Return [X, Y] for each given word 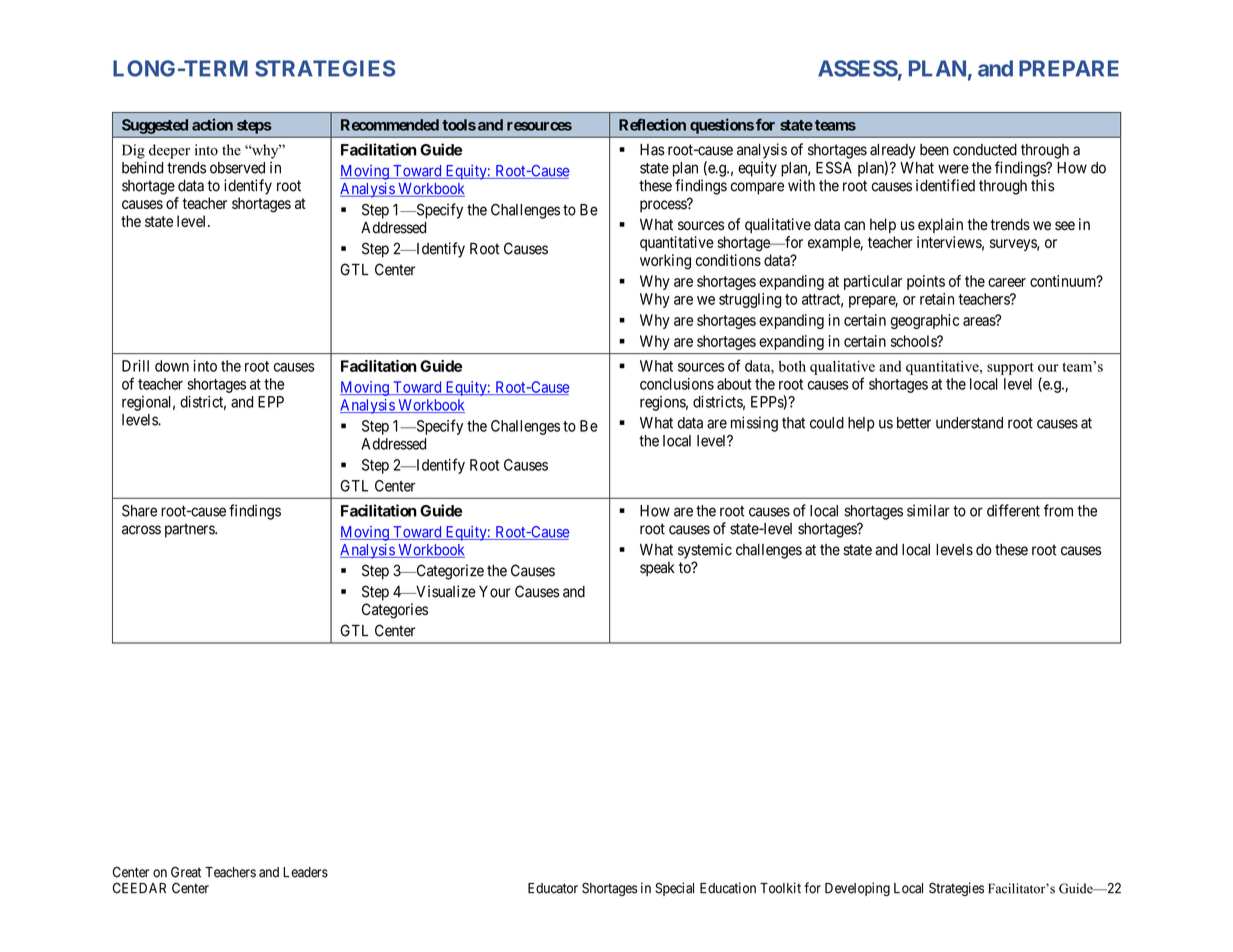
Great [186, 872]
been [934, 150]
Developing [857, 889]
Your [495, 592]
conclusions [677, 384]
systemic [705, 551]
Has [652, 150]
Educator [553, 888]
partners [190, 530]
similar [928, 510]
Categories [395, 611]
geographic [924, 321]
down [172, 366]
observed [237, 168]
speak [657, 568]
